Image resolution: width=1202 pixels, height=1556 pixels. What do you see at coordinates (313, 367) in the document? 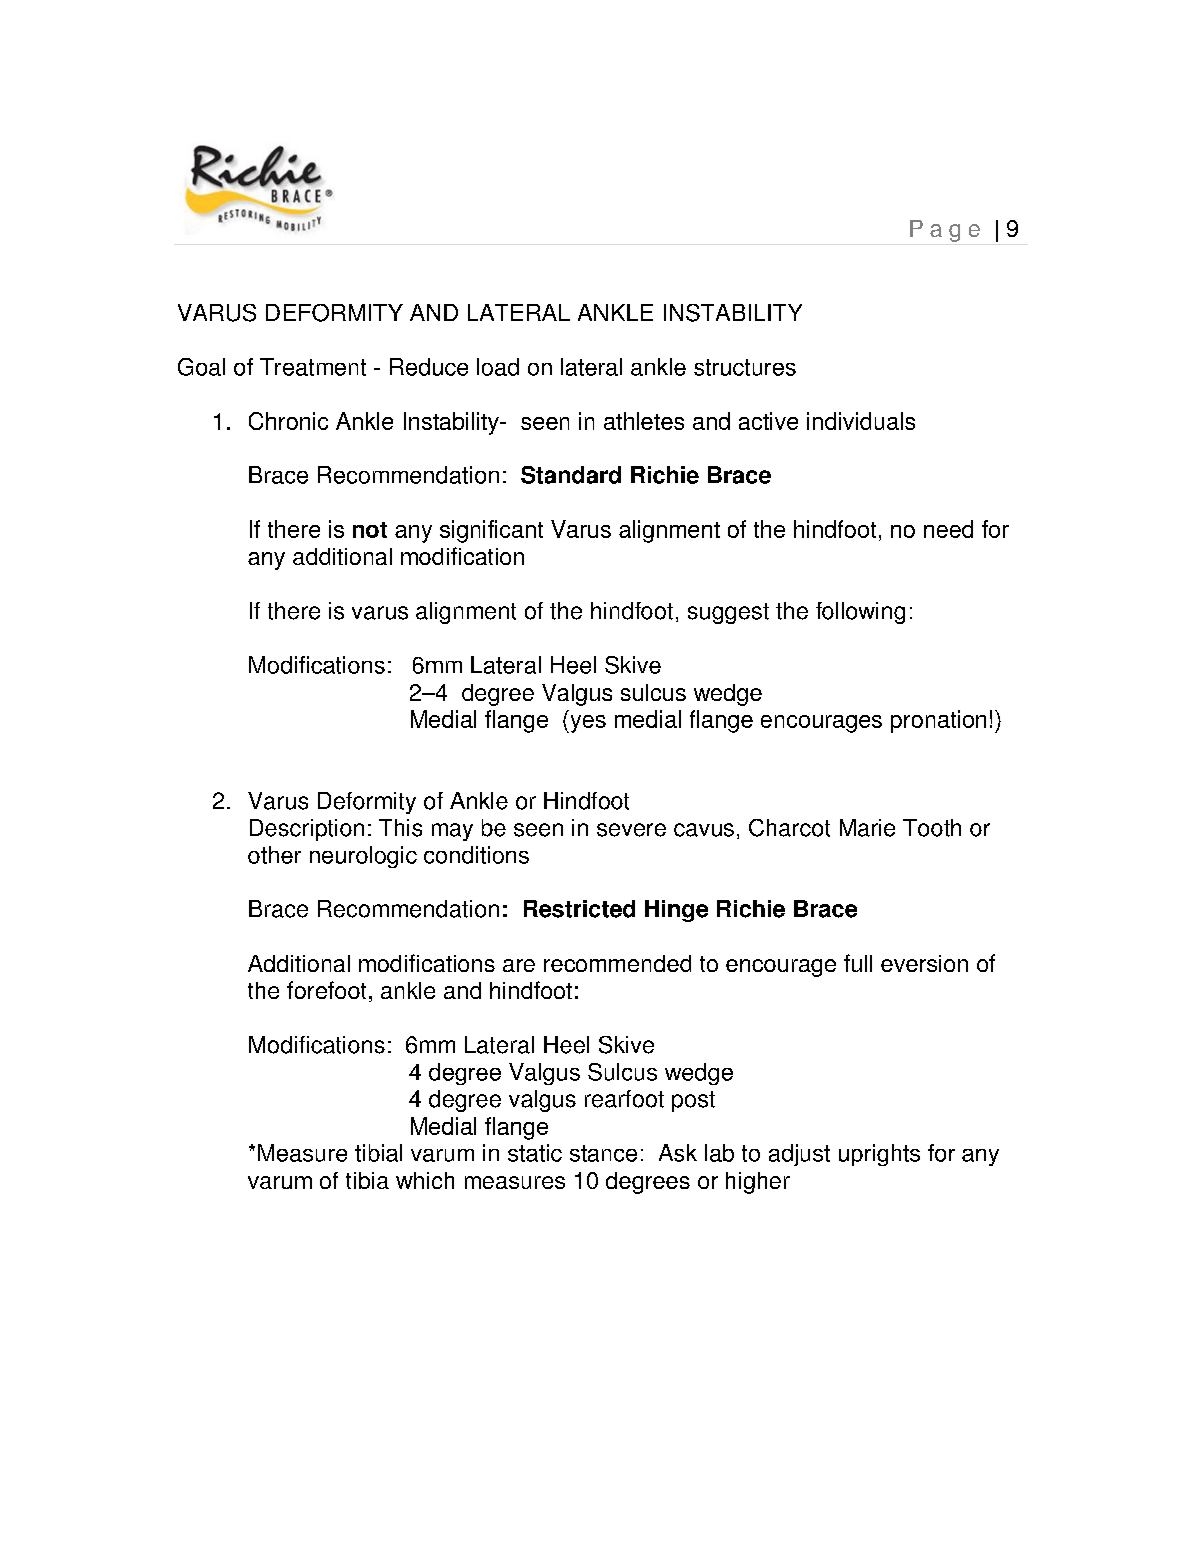
I see `Treatment` at bounding box center [313, 367].
